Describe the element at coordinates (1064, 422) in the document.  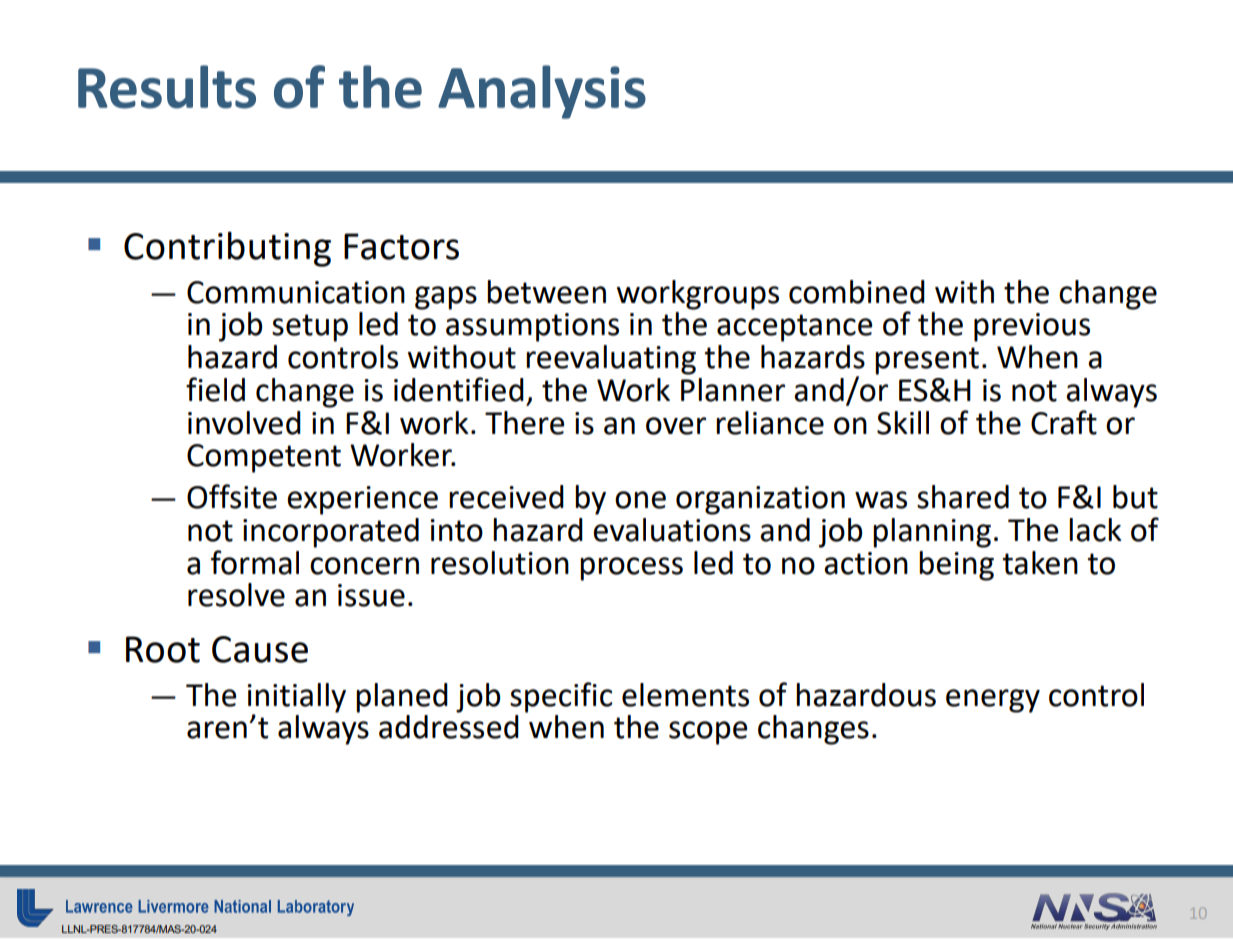
I see `Craft` at that location.
